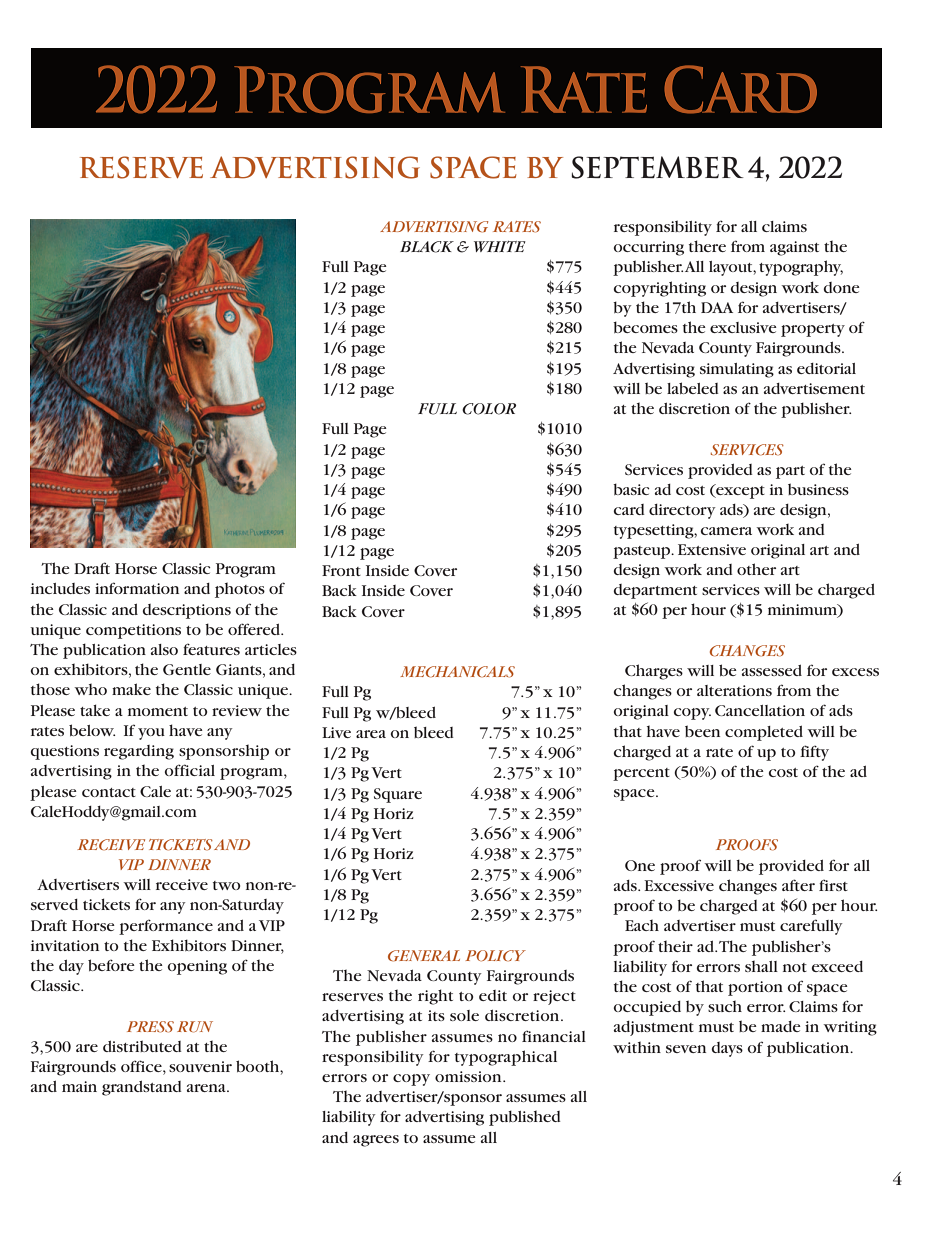 This document has height=1233, width=952. What do you see at coordinates (489, 409) in the document?
I see `COLOR` at bounding box center [489, 409].
